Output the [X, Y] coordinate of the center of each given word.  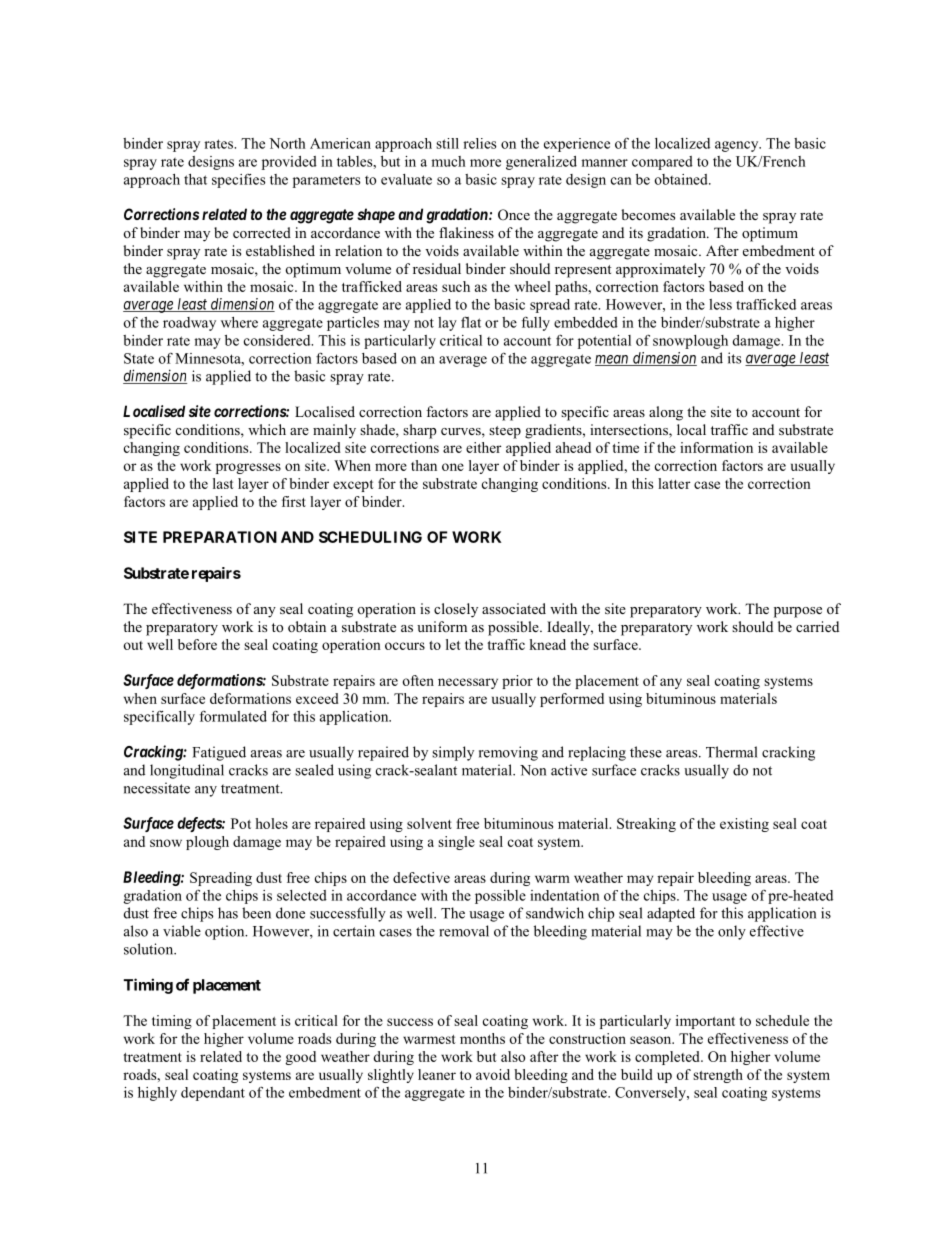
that [195, 179]
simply [453, 753]
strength [718, 1076]
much [448, 161]
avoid [493, 1074]
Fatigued [219, 753]
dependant [213, 1094]
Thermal [731, 752]
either [483, 447]
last [223, 483]
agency [738, 146]
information [716, 447]
